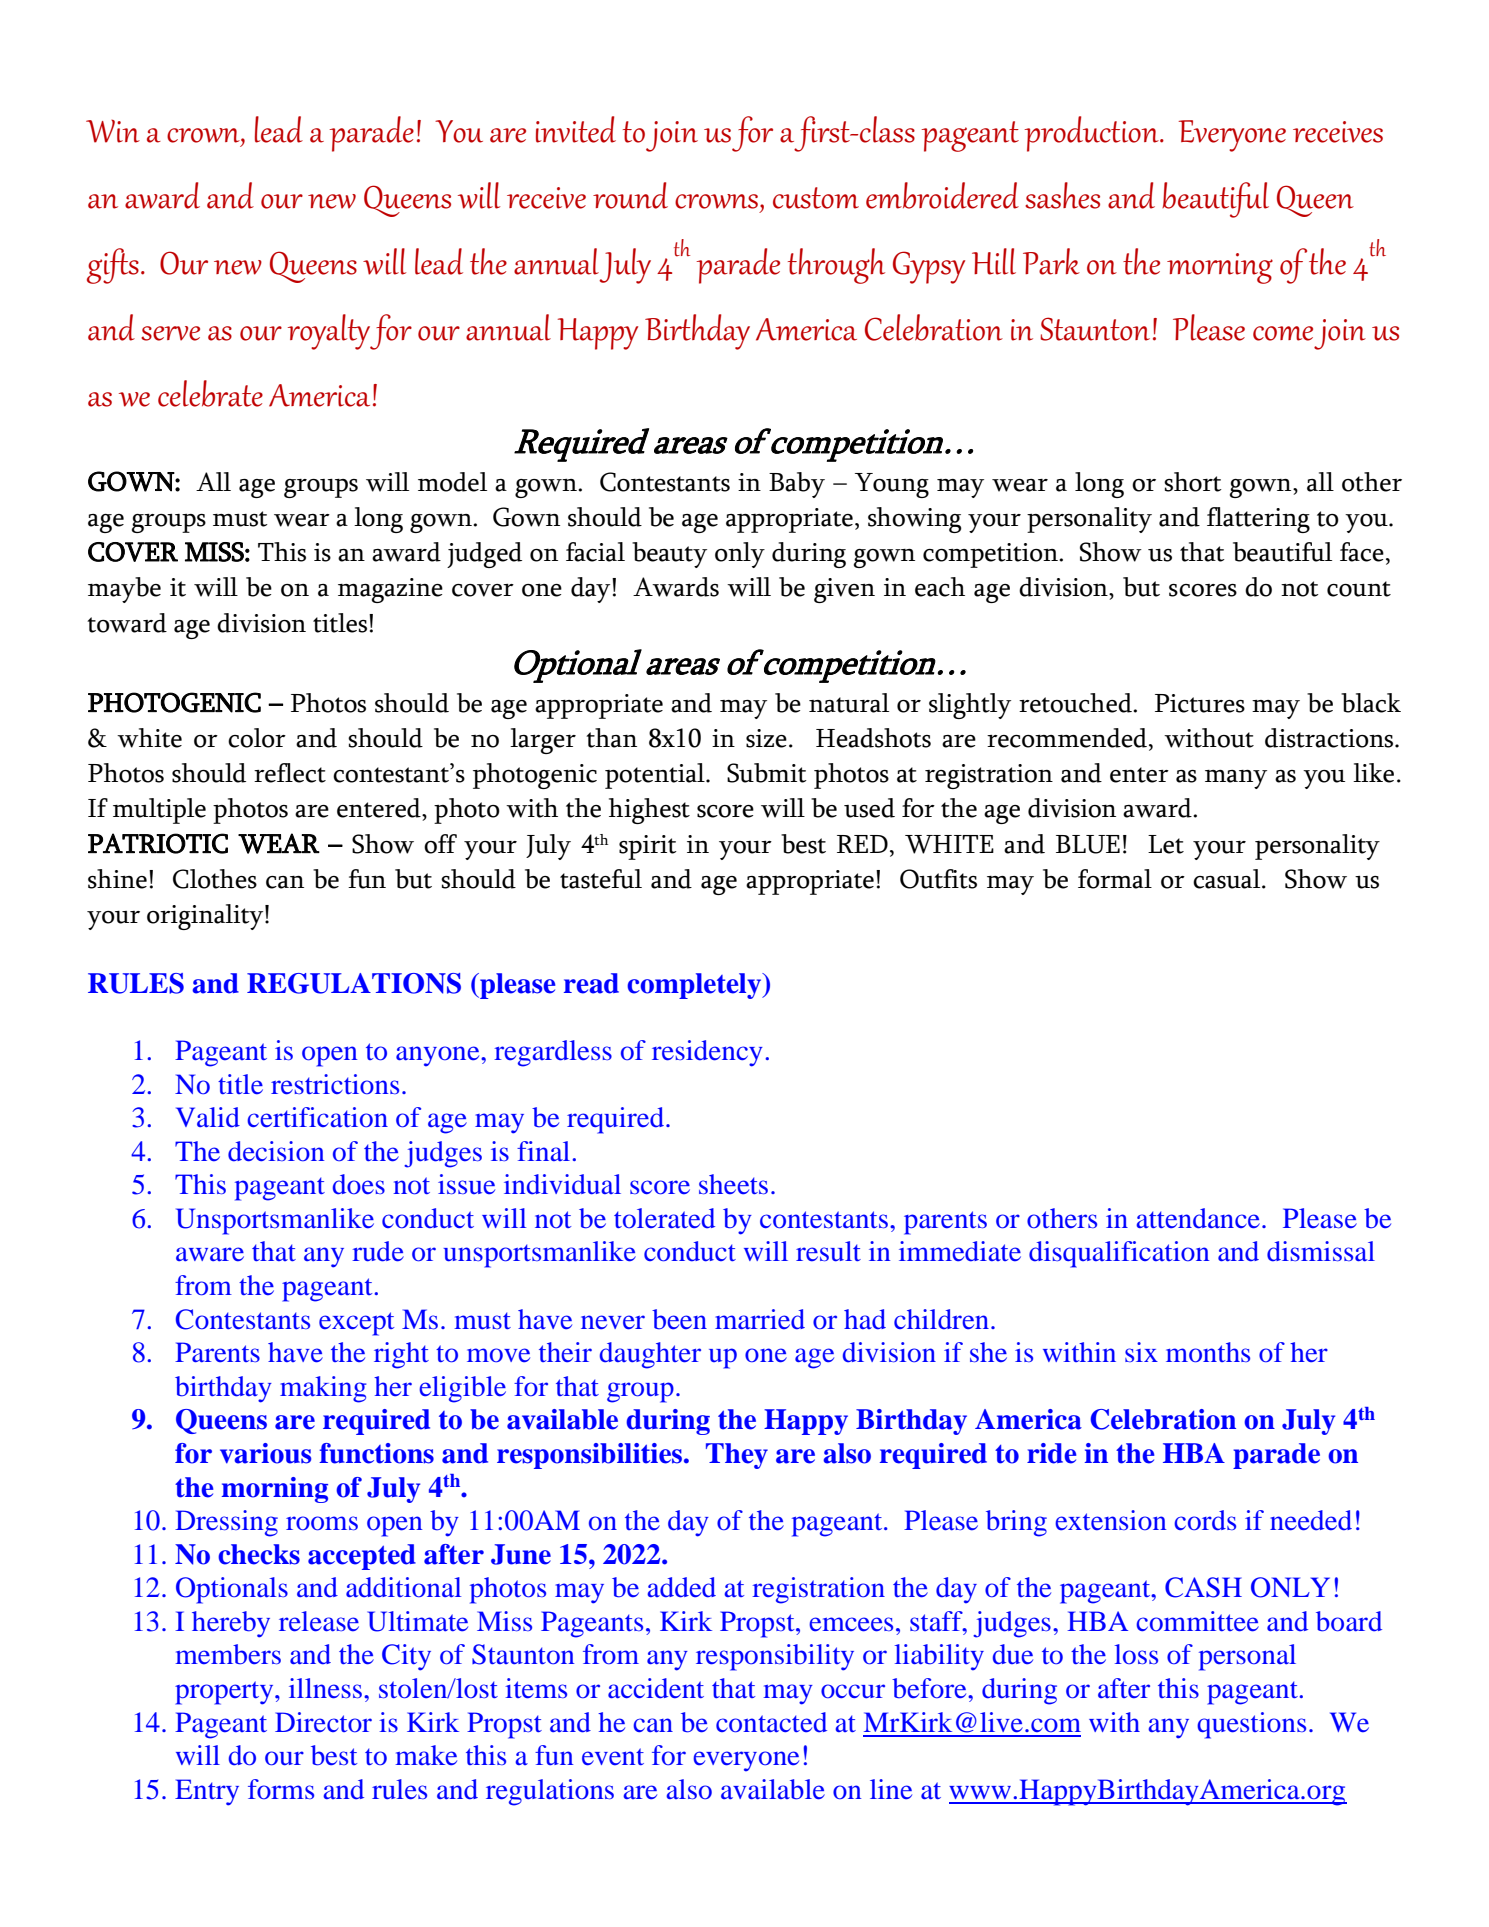 The height and width of the image is (1927, 1489). I want to click on gifts, so click(113, 266).
